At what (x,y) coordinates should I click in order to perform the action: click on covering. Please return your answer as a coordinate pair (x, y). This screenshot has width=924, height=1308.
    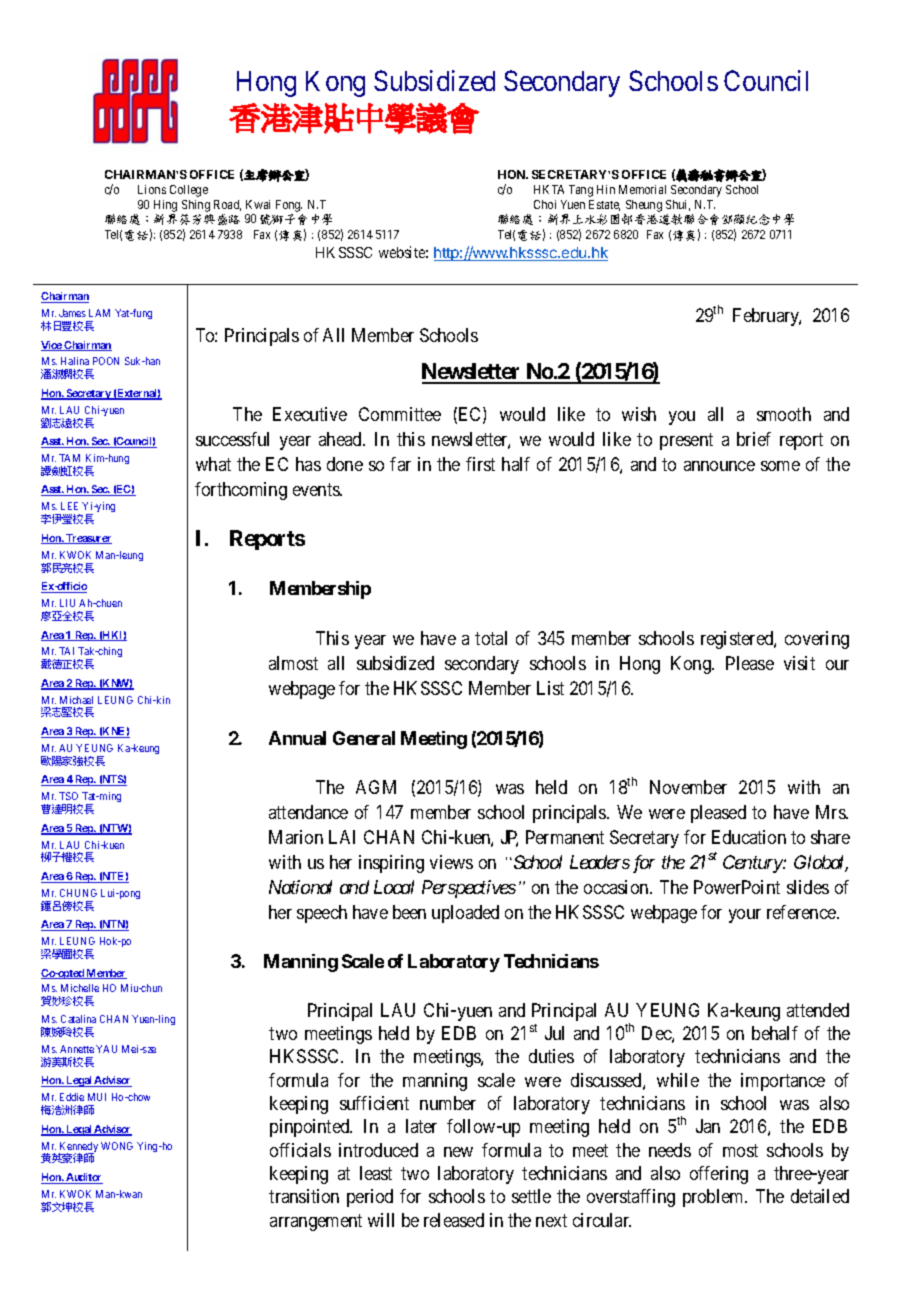
    Looking at the image, I should click on (817, 640).
